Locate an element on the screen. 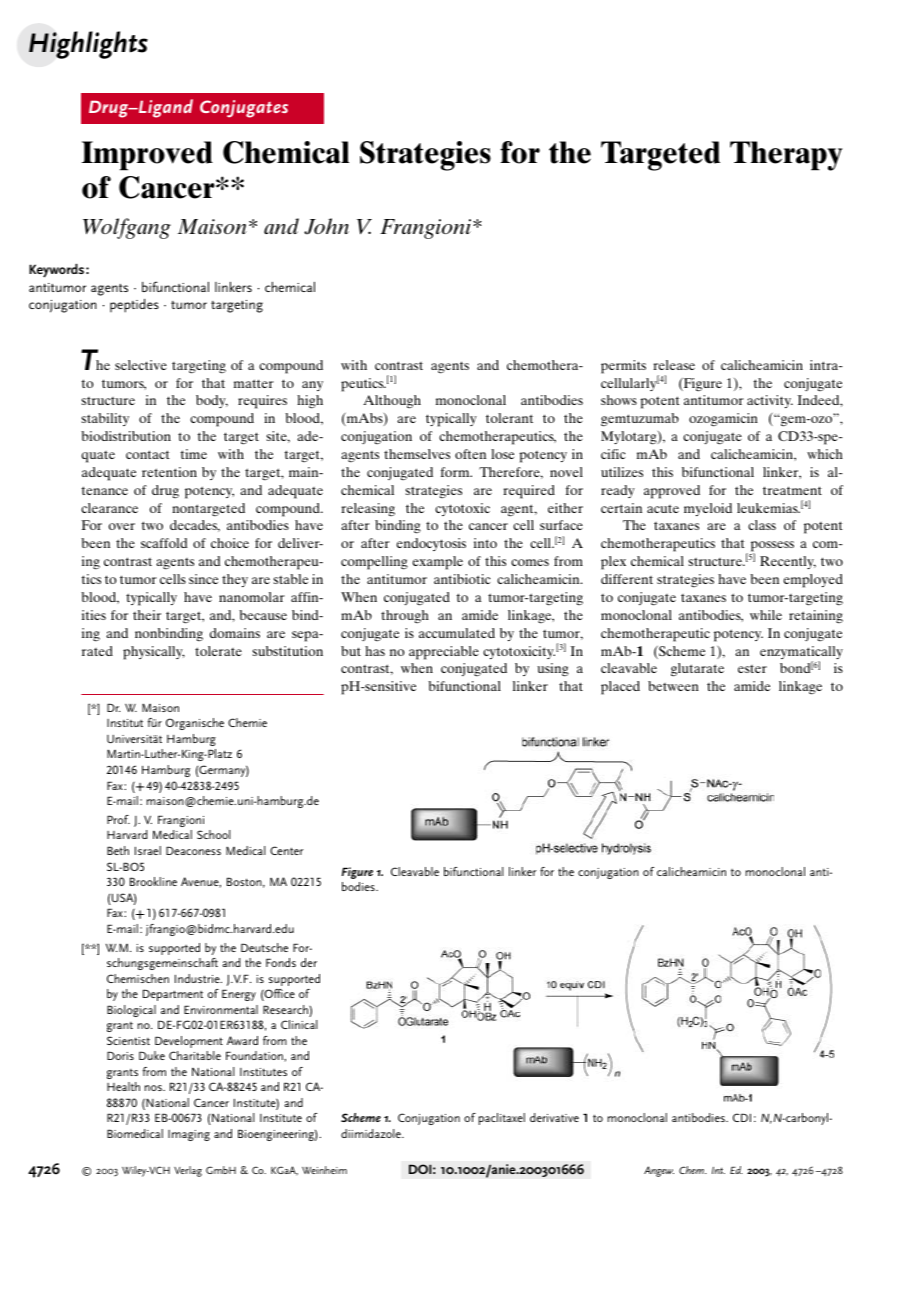  Imaging is located at coordinates (189, 1135).
